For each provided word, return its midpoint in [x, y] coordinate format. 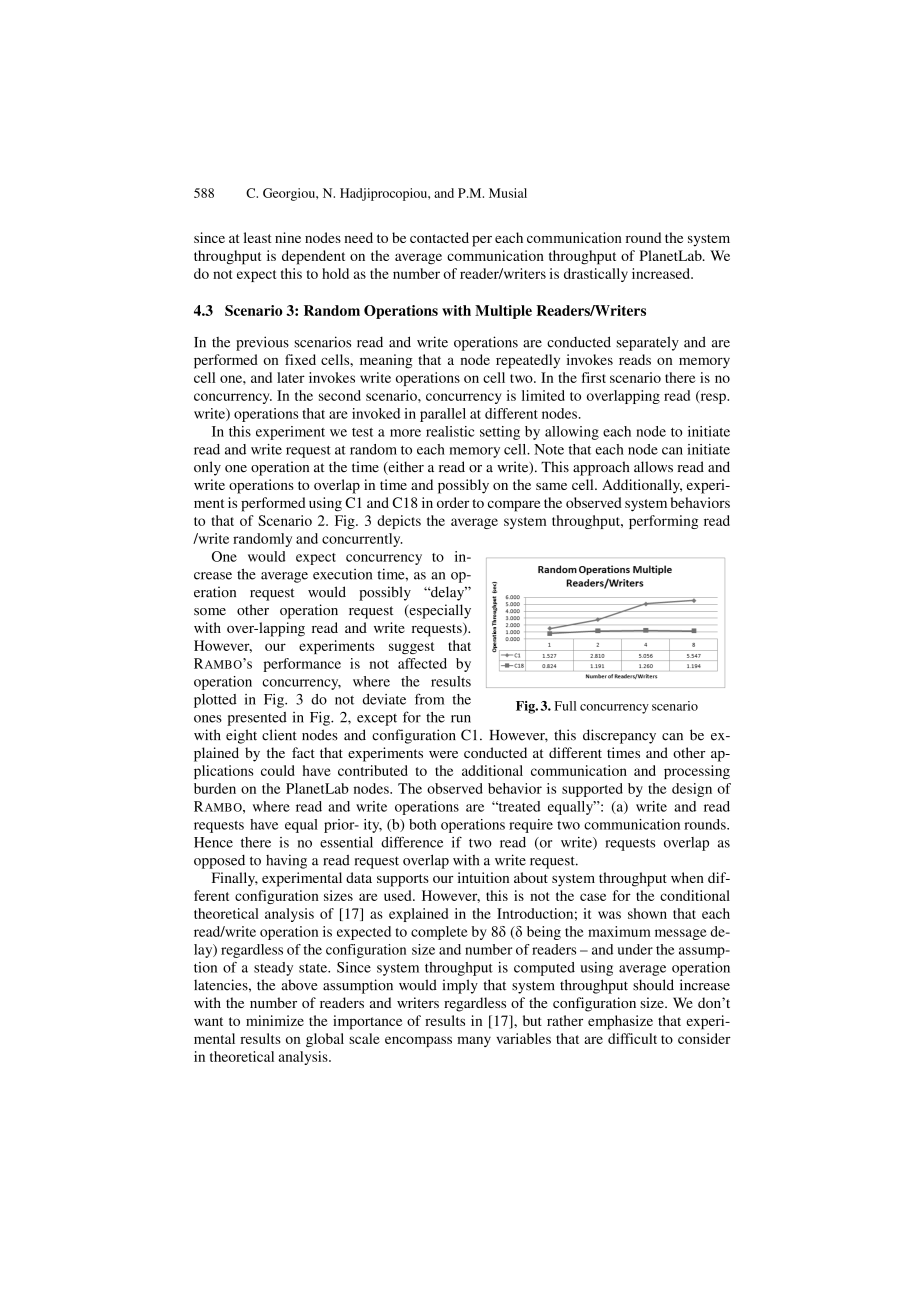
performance [302, 665]
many [474, 1041]
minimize [275, 1020]
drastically [596, 275]
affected [422, 663]
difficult [632, 1038]
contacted [439, 237]
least [258, 237]
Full [565, 706]
